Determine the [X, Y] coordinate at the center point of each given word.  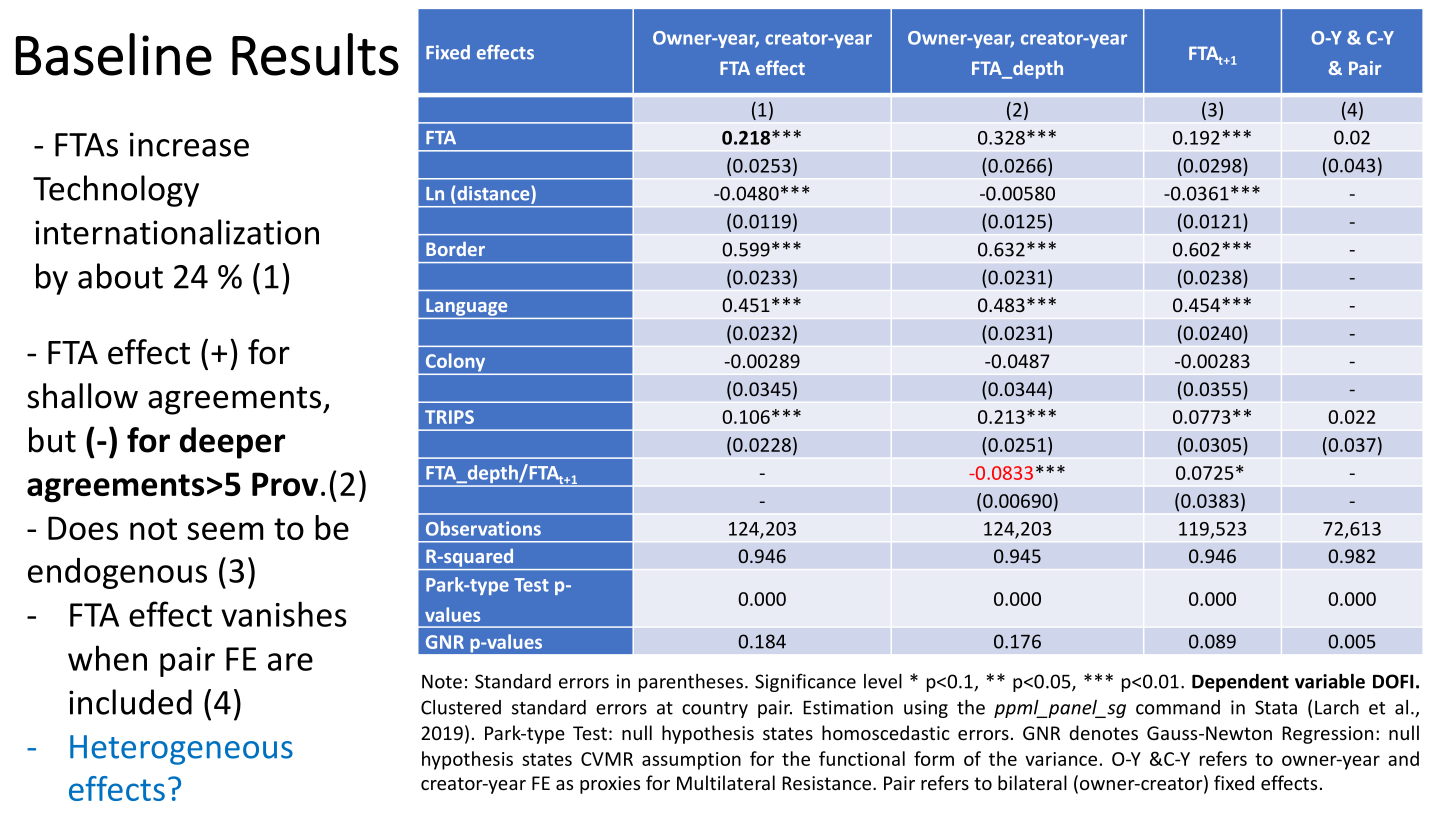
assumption [691, 761]
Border [455, 248]
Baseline [114, 54]
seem [225, 531]
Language [466, 307]
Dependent [1240, 683]
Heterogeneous [181, 750]
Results [315, 54]
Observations [483, 528]
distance [493, 194]
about [120, 276]
